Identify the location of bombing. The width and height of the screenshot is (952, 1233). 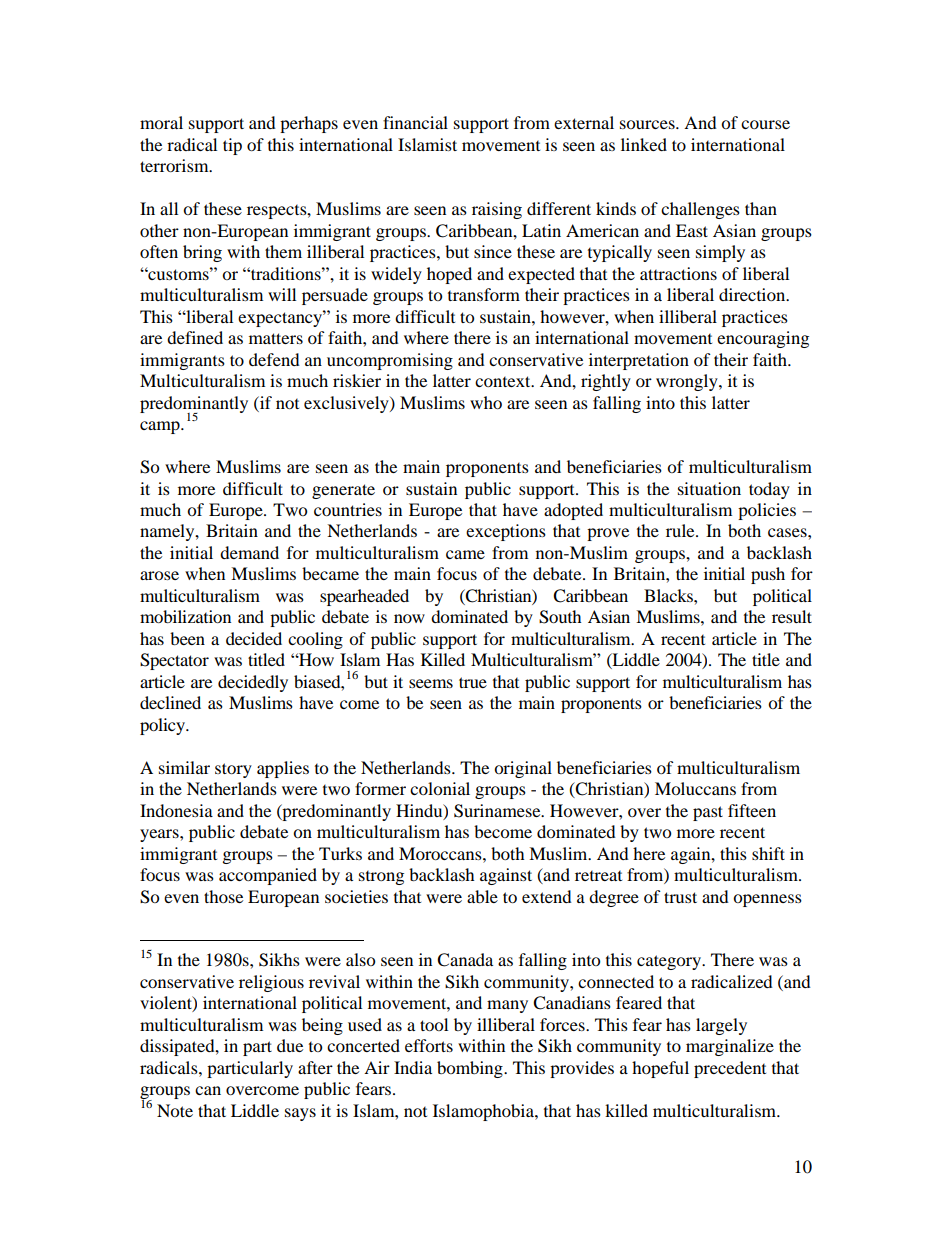
(471, 1069).
